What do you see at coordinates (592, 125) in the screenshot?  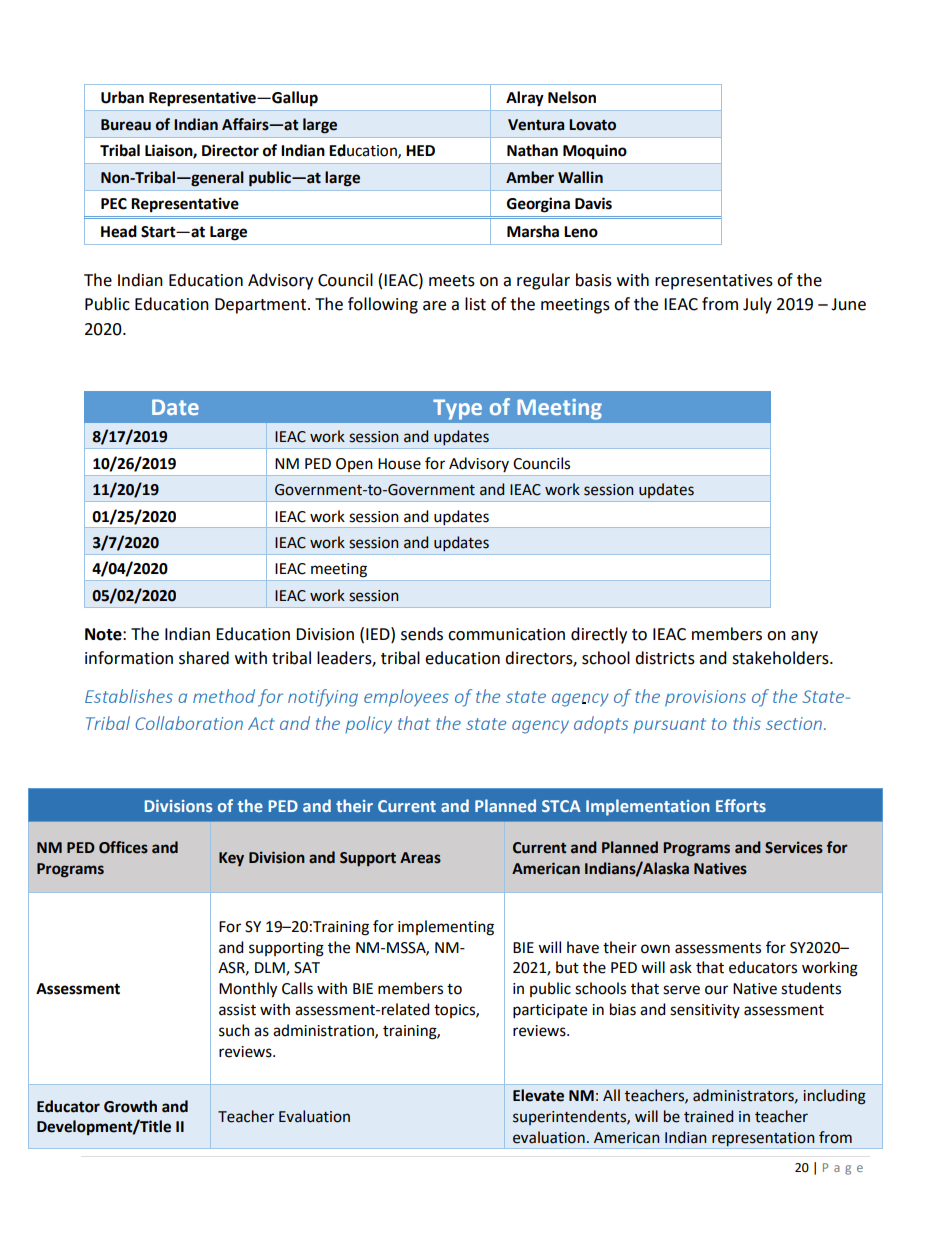 I see `Lovato` at bounding box center [592, 125].
